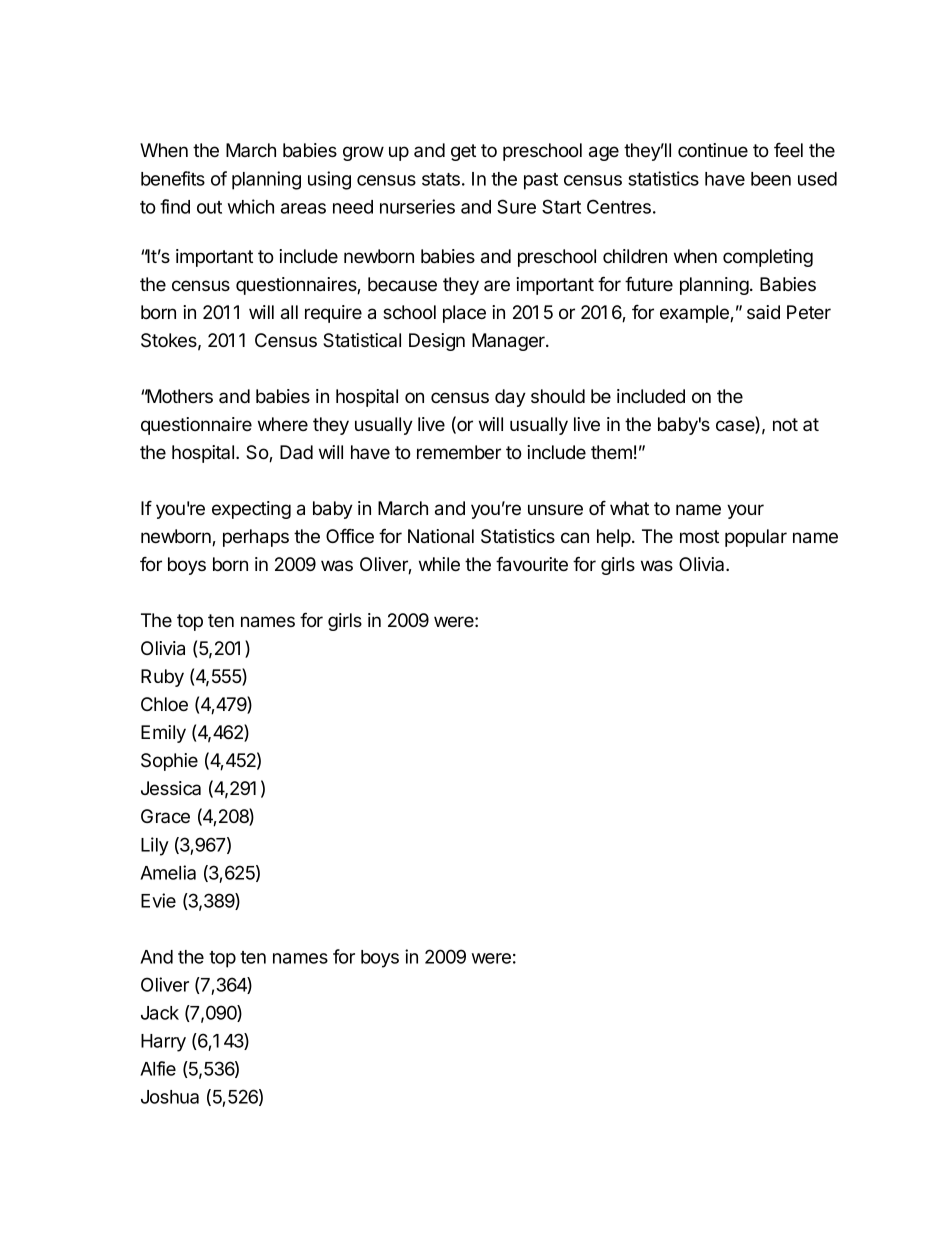  I want to click on which, so click(251, 206).
